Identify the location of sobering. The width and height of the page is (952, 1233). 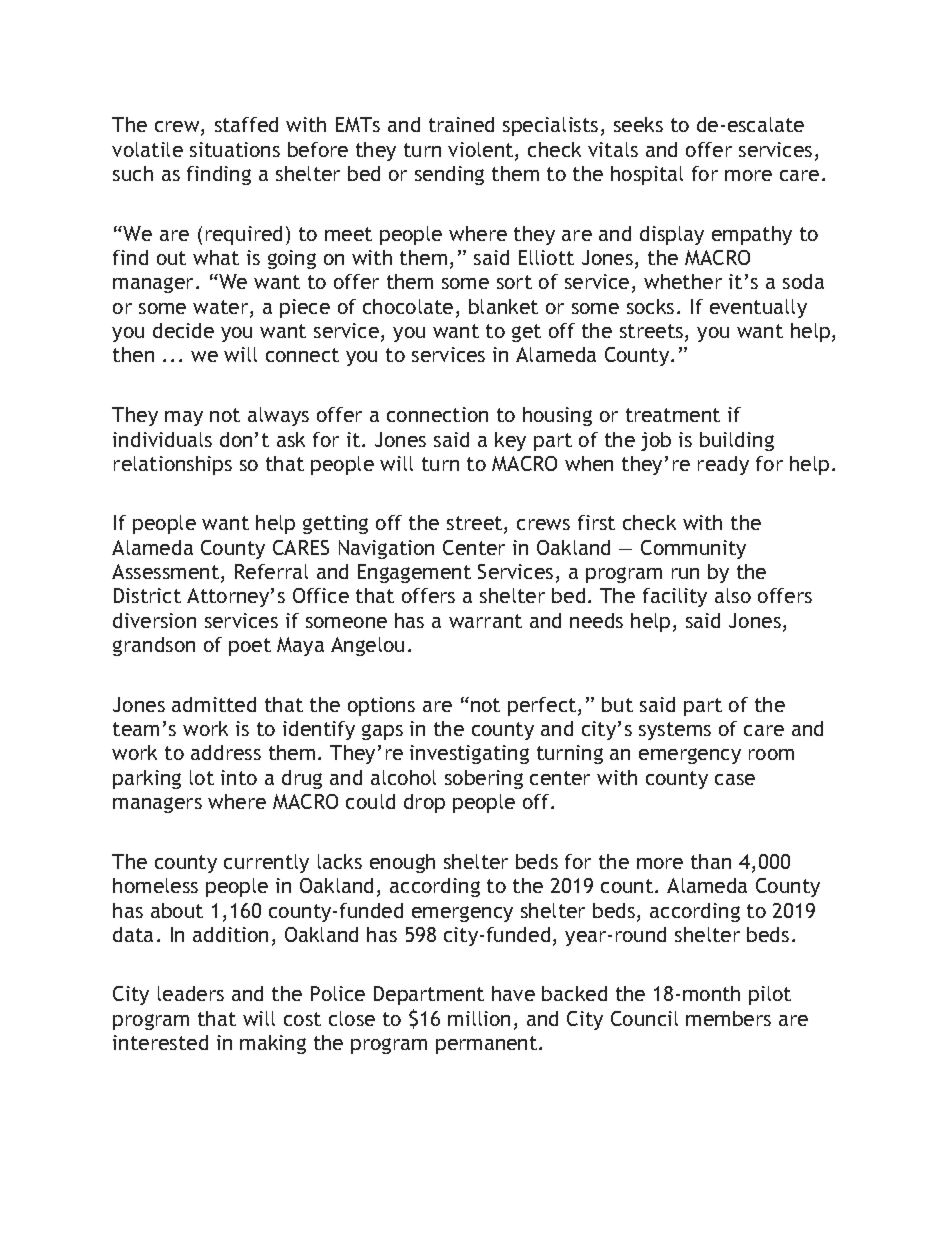
(484, 779).
